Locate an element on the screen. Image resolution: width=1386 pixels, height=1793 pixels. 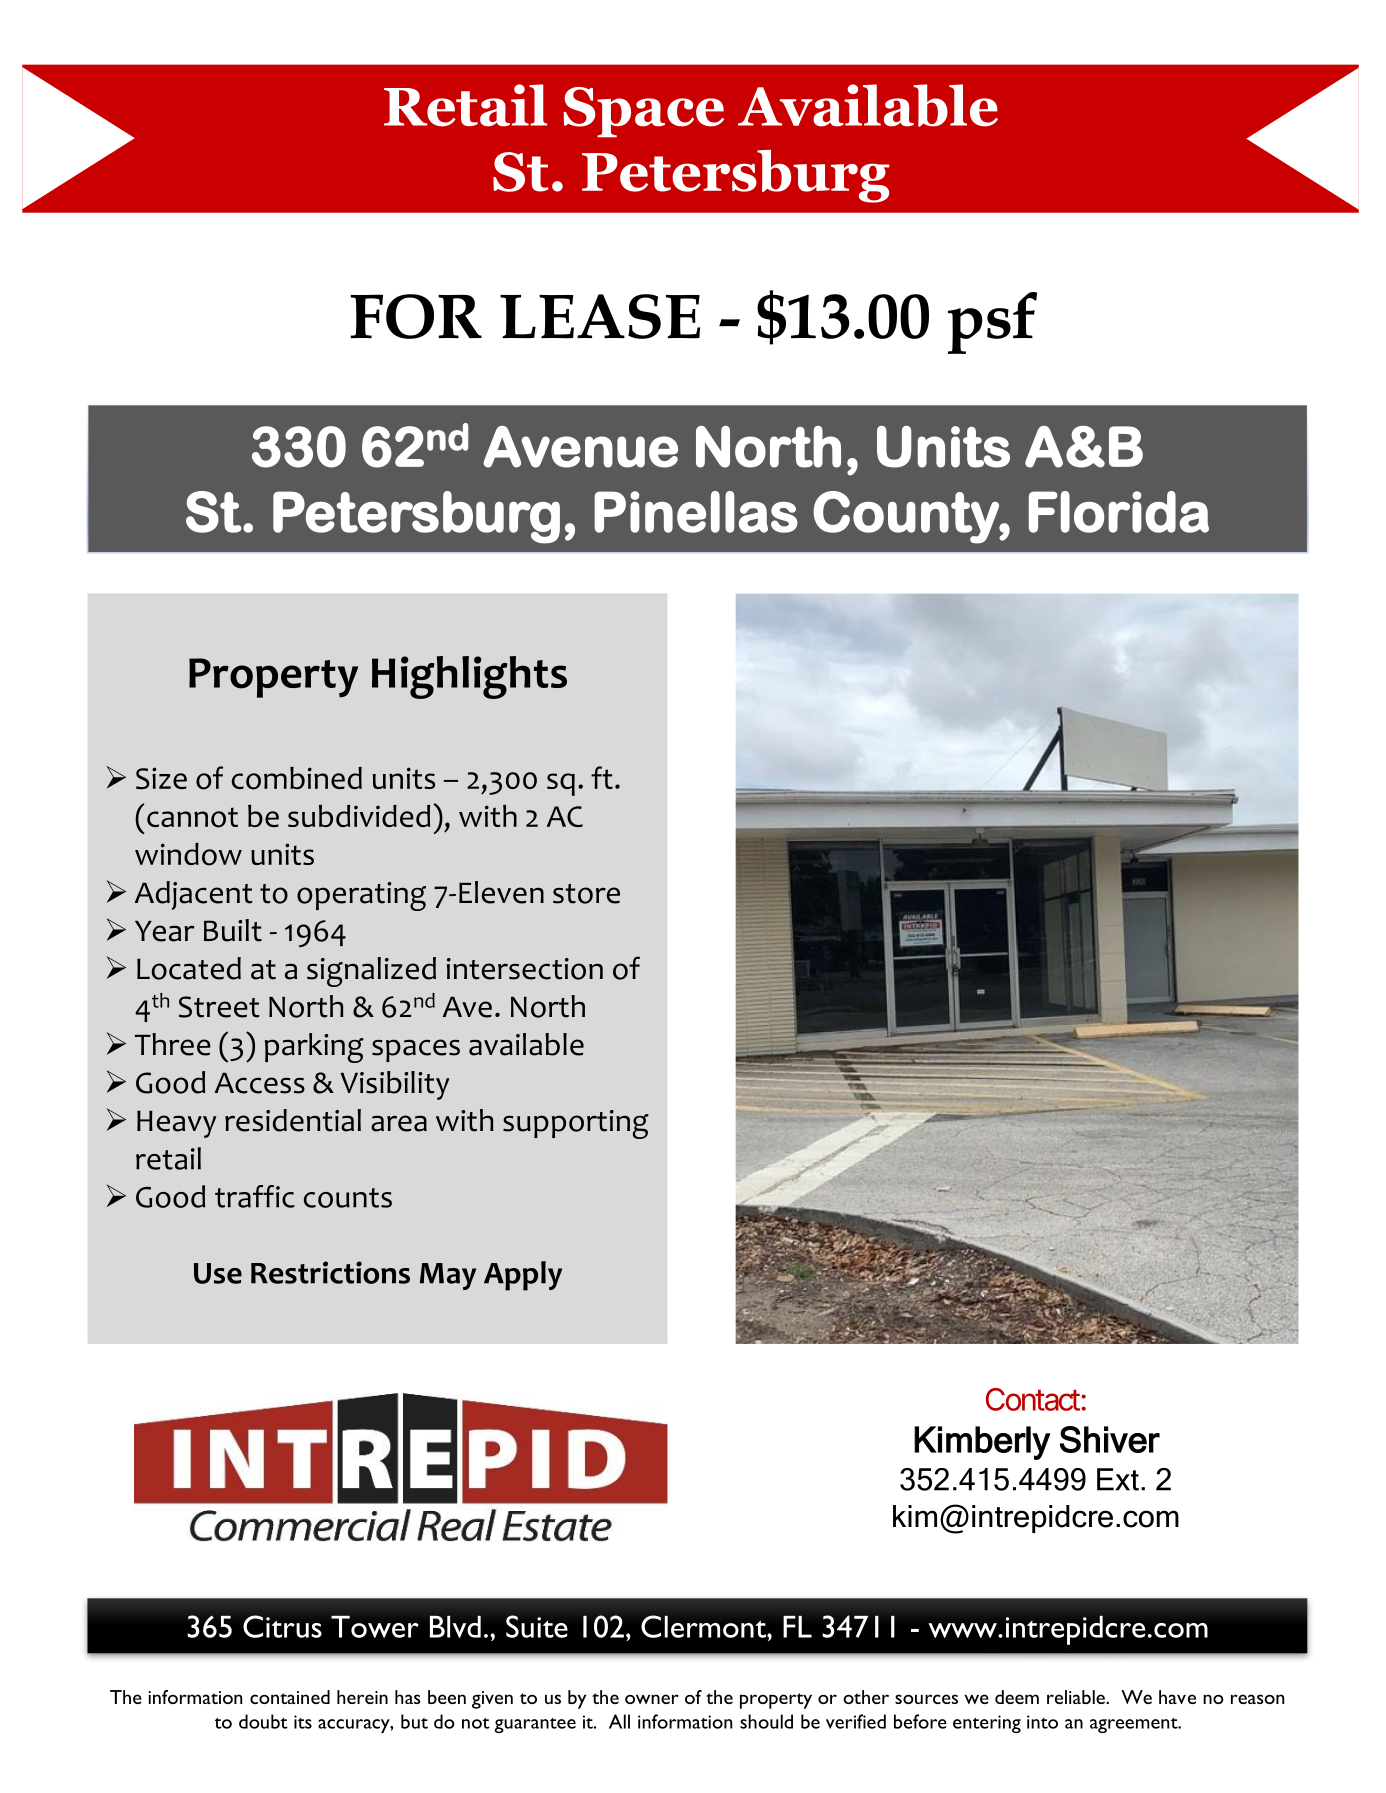
Florida is located at coordinates (1119, 512).
